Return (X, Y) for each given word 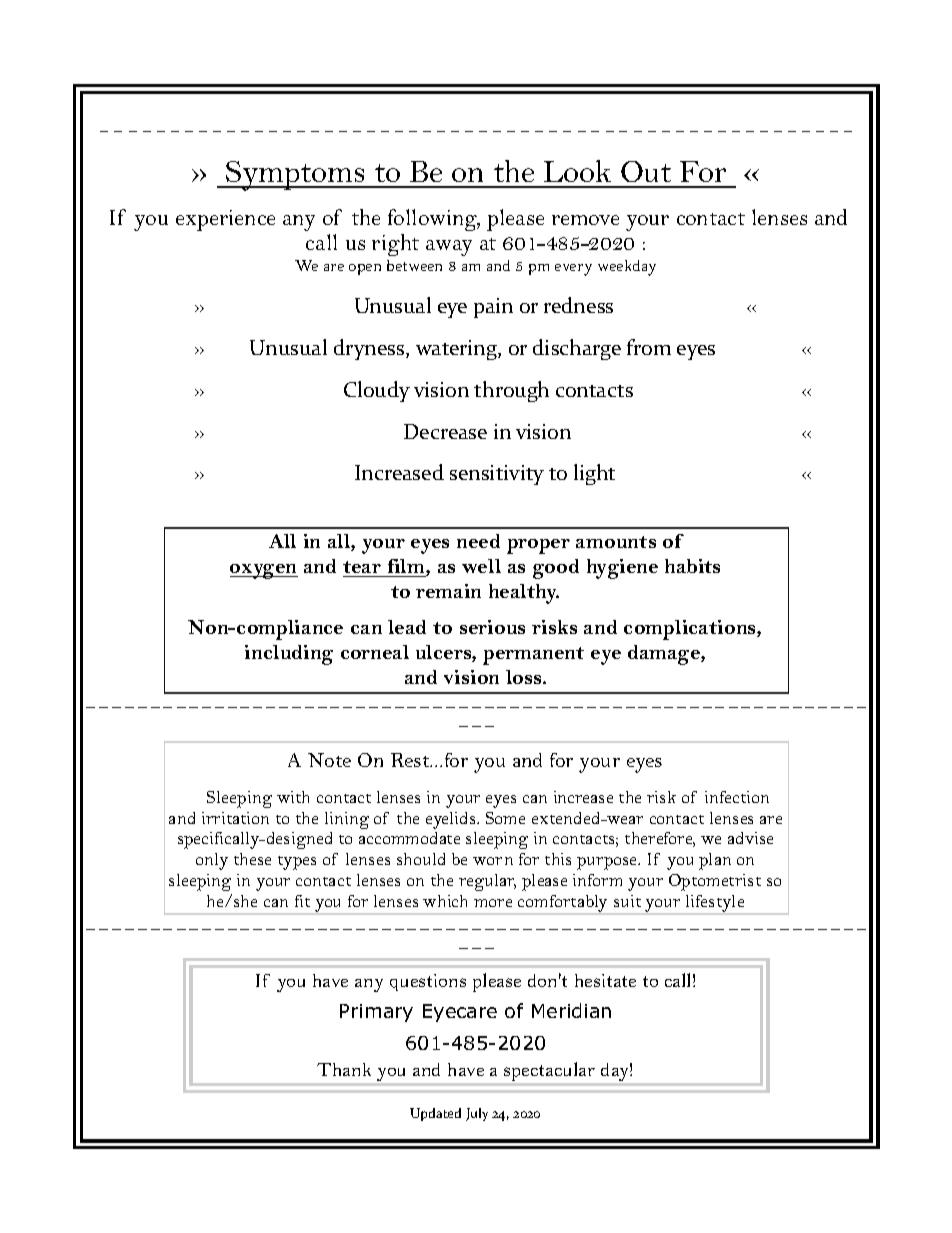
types (297, 863)
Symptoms (295, 176)
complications (691, 630)
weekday (627, 268)
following (434, 220)
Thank (344, 1069)
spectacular (549, 1071)
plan (715, 861)
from (649, 347)
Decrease (445, 431)
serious (492, 627)
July (477, 1114)
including (289, 655)
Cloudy (377, 391)
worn (493, 861)
